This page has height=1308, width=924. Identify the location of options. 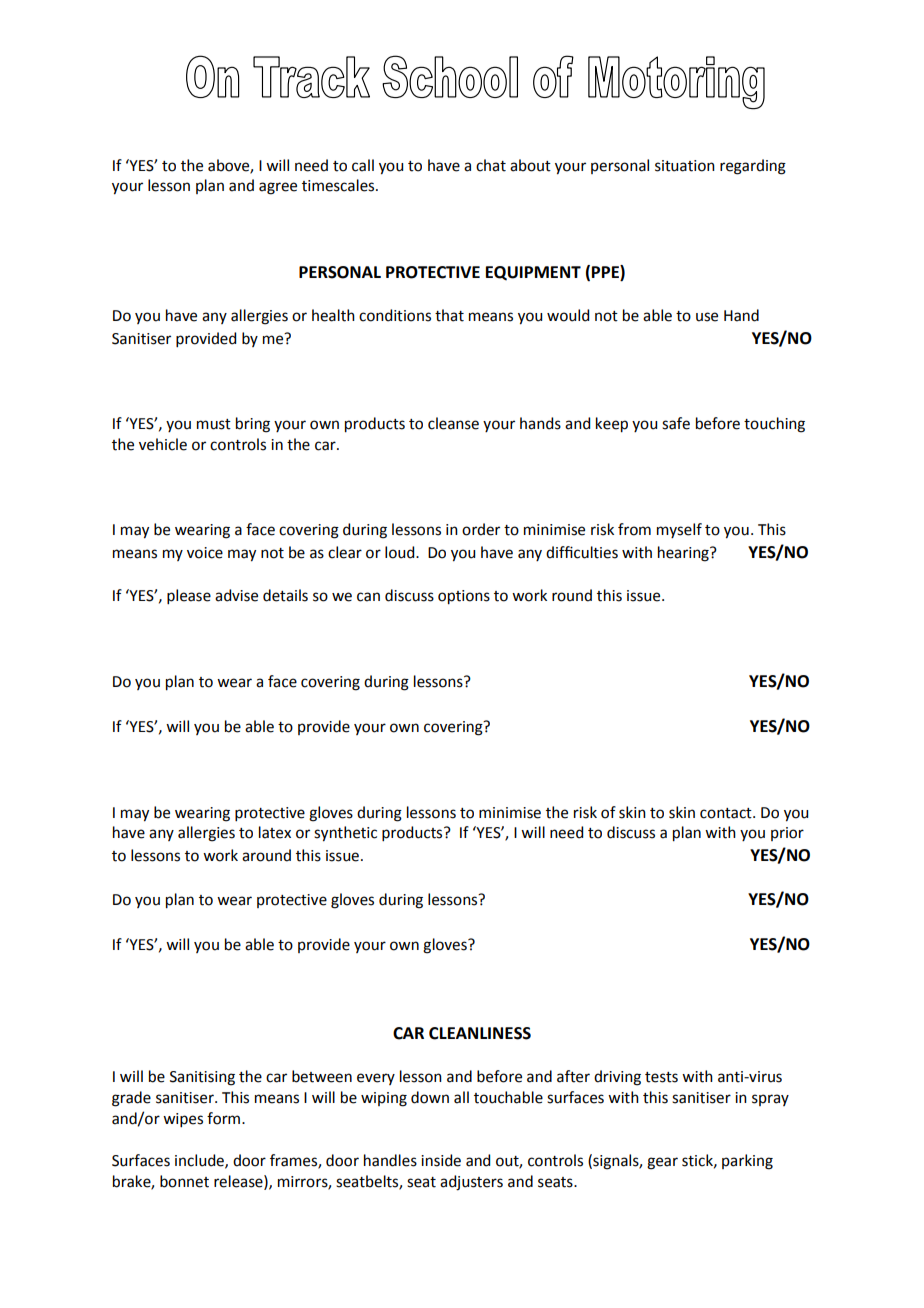
(464, 597).
